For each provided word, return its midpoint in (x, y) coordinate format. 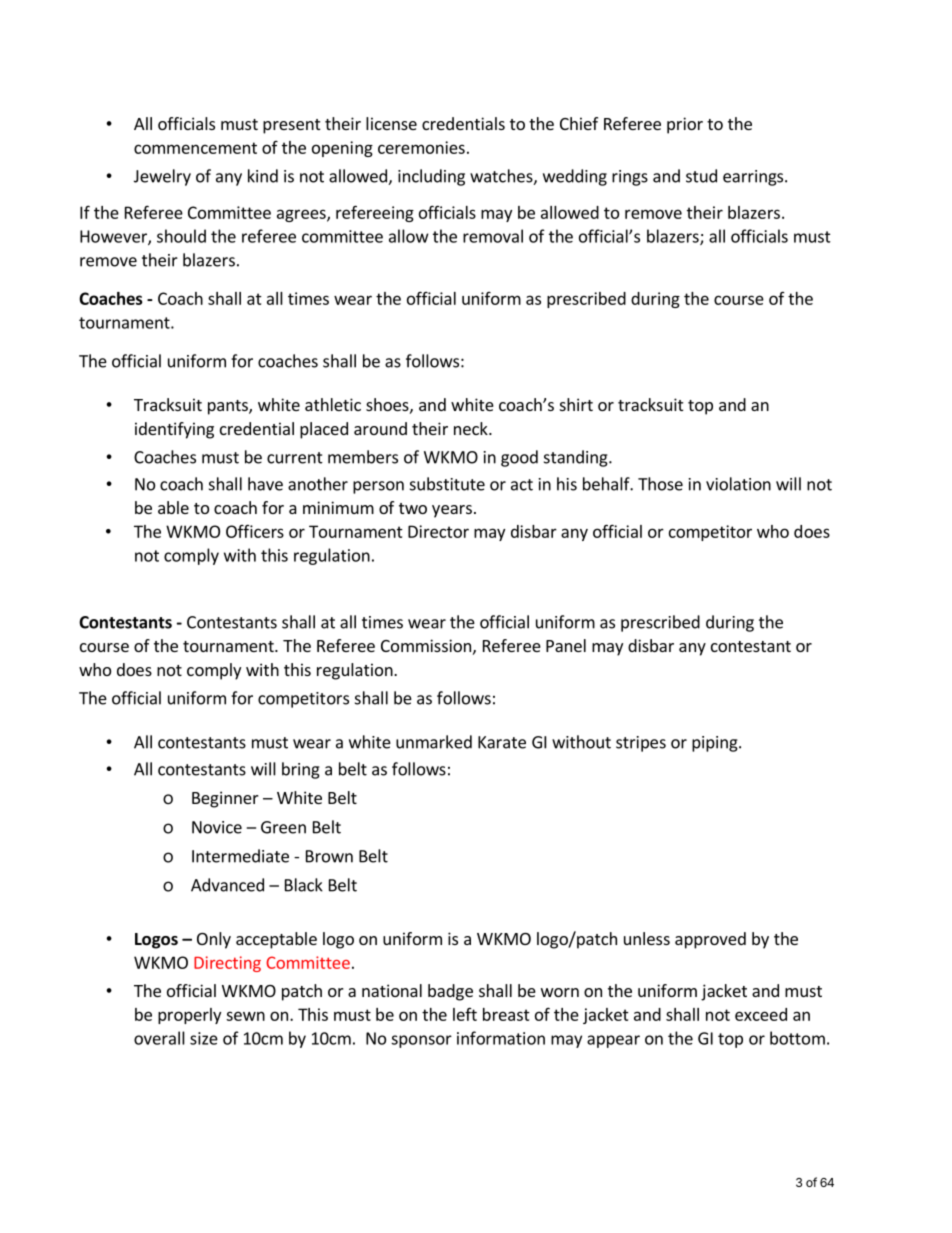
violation (738, 484)
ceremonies (421, 147)
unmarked (434, 742)
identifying (174, 430)
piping (716, 744)
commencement (195, 148)
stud (701, 176)
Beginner (225, 799)
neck (472, 428)
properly (189, 1016)
